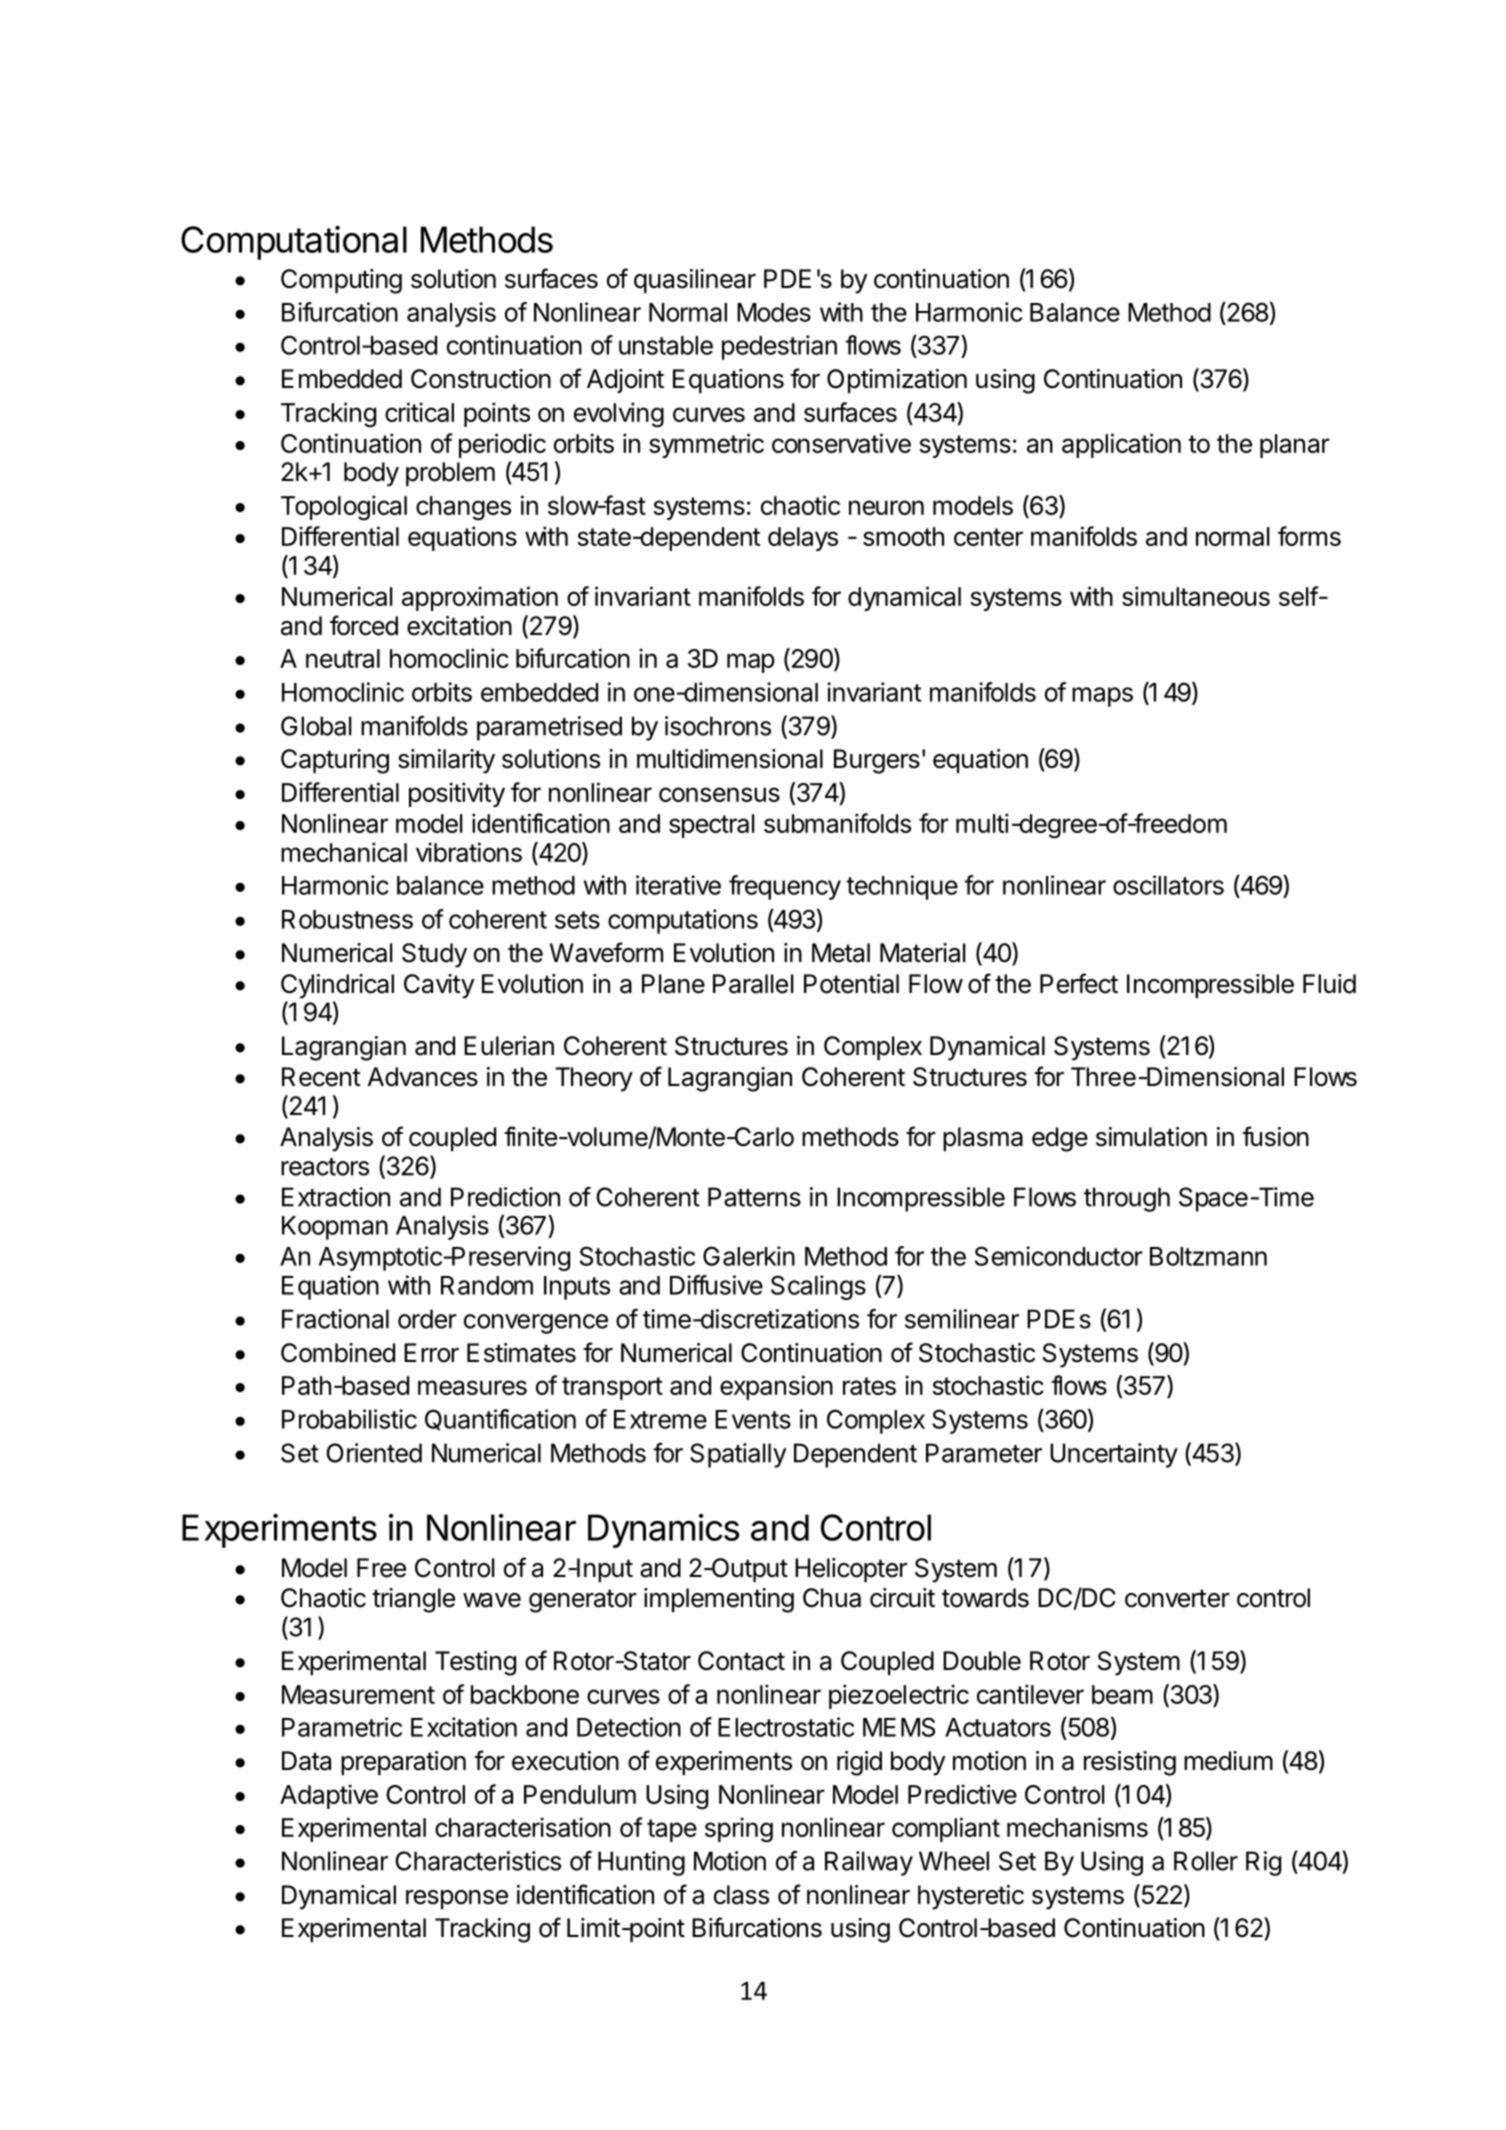  Describe the element at coordinates (851, 984) in the document. I see `Potential` at that location.
